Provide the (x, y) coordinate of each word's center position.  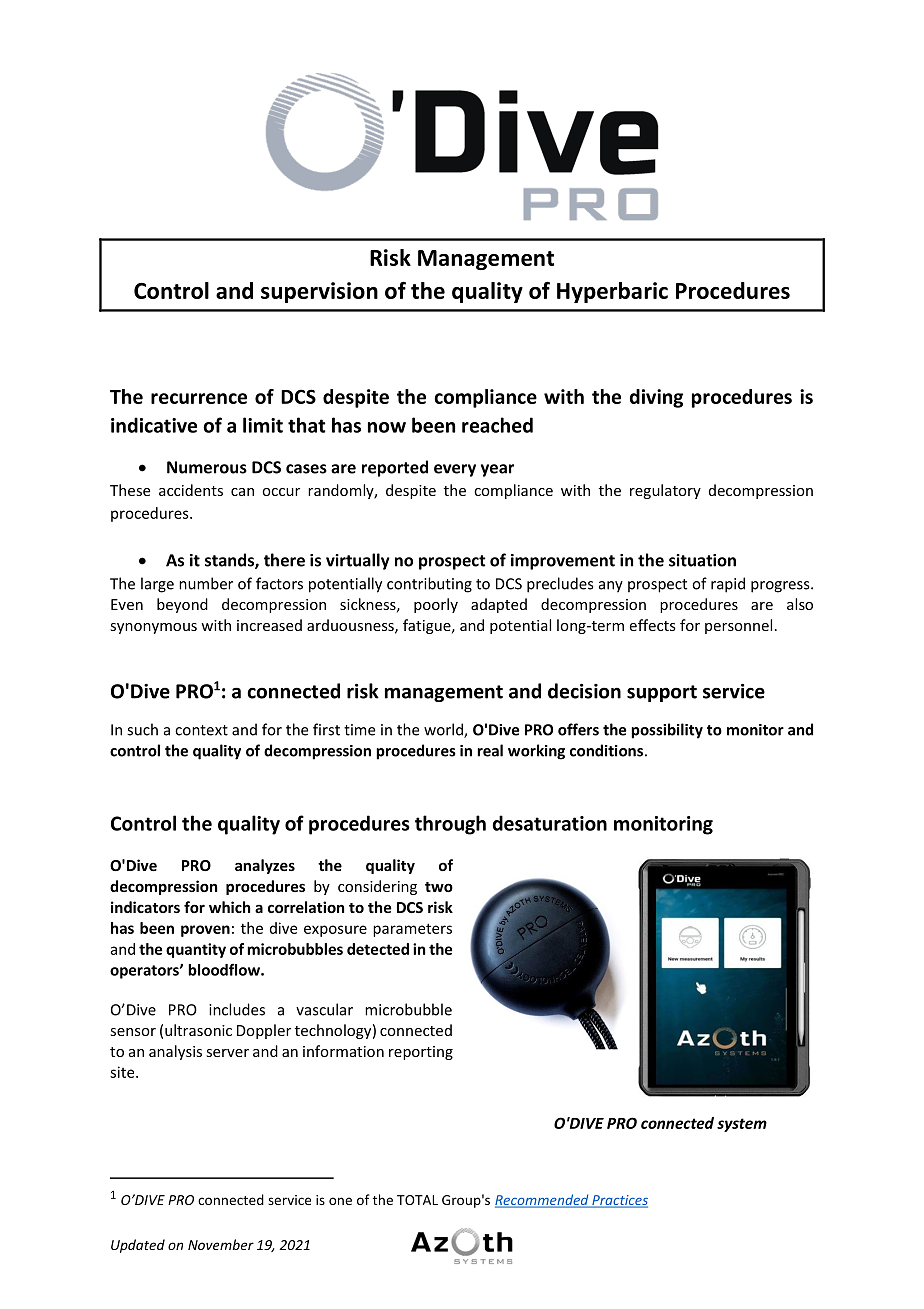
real (490, 750)
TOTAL (417, 1200)
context (201, 730)
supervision (319, 292)
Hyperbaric (612, 292)
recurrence (199, 398)
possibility (667, 731)
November (221, 1244)
